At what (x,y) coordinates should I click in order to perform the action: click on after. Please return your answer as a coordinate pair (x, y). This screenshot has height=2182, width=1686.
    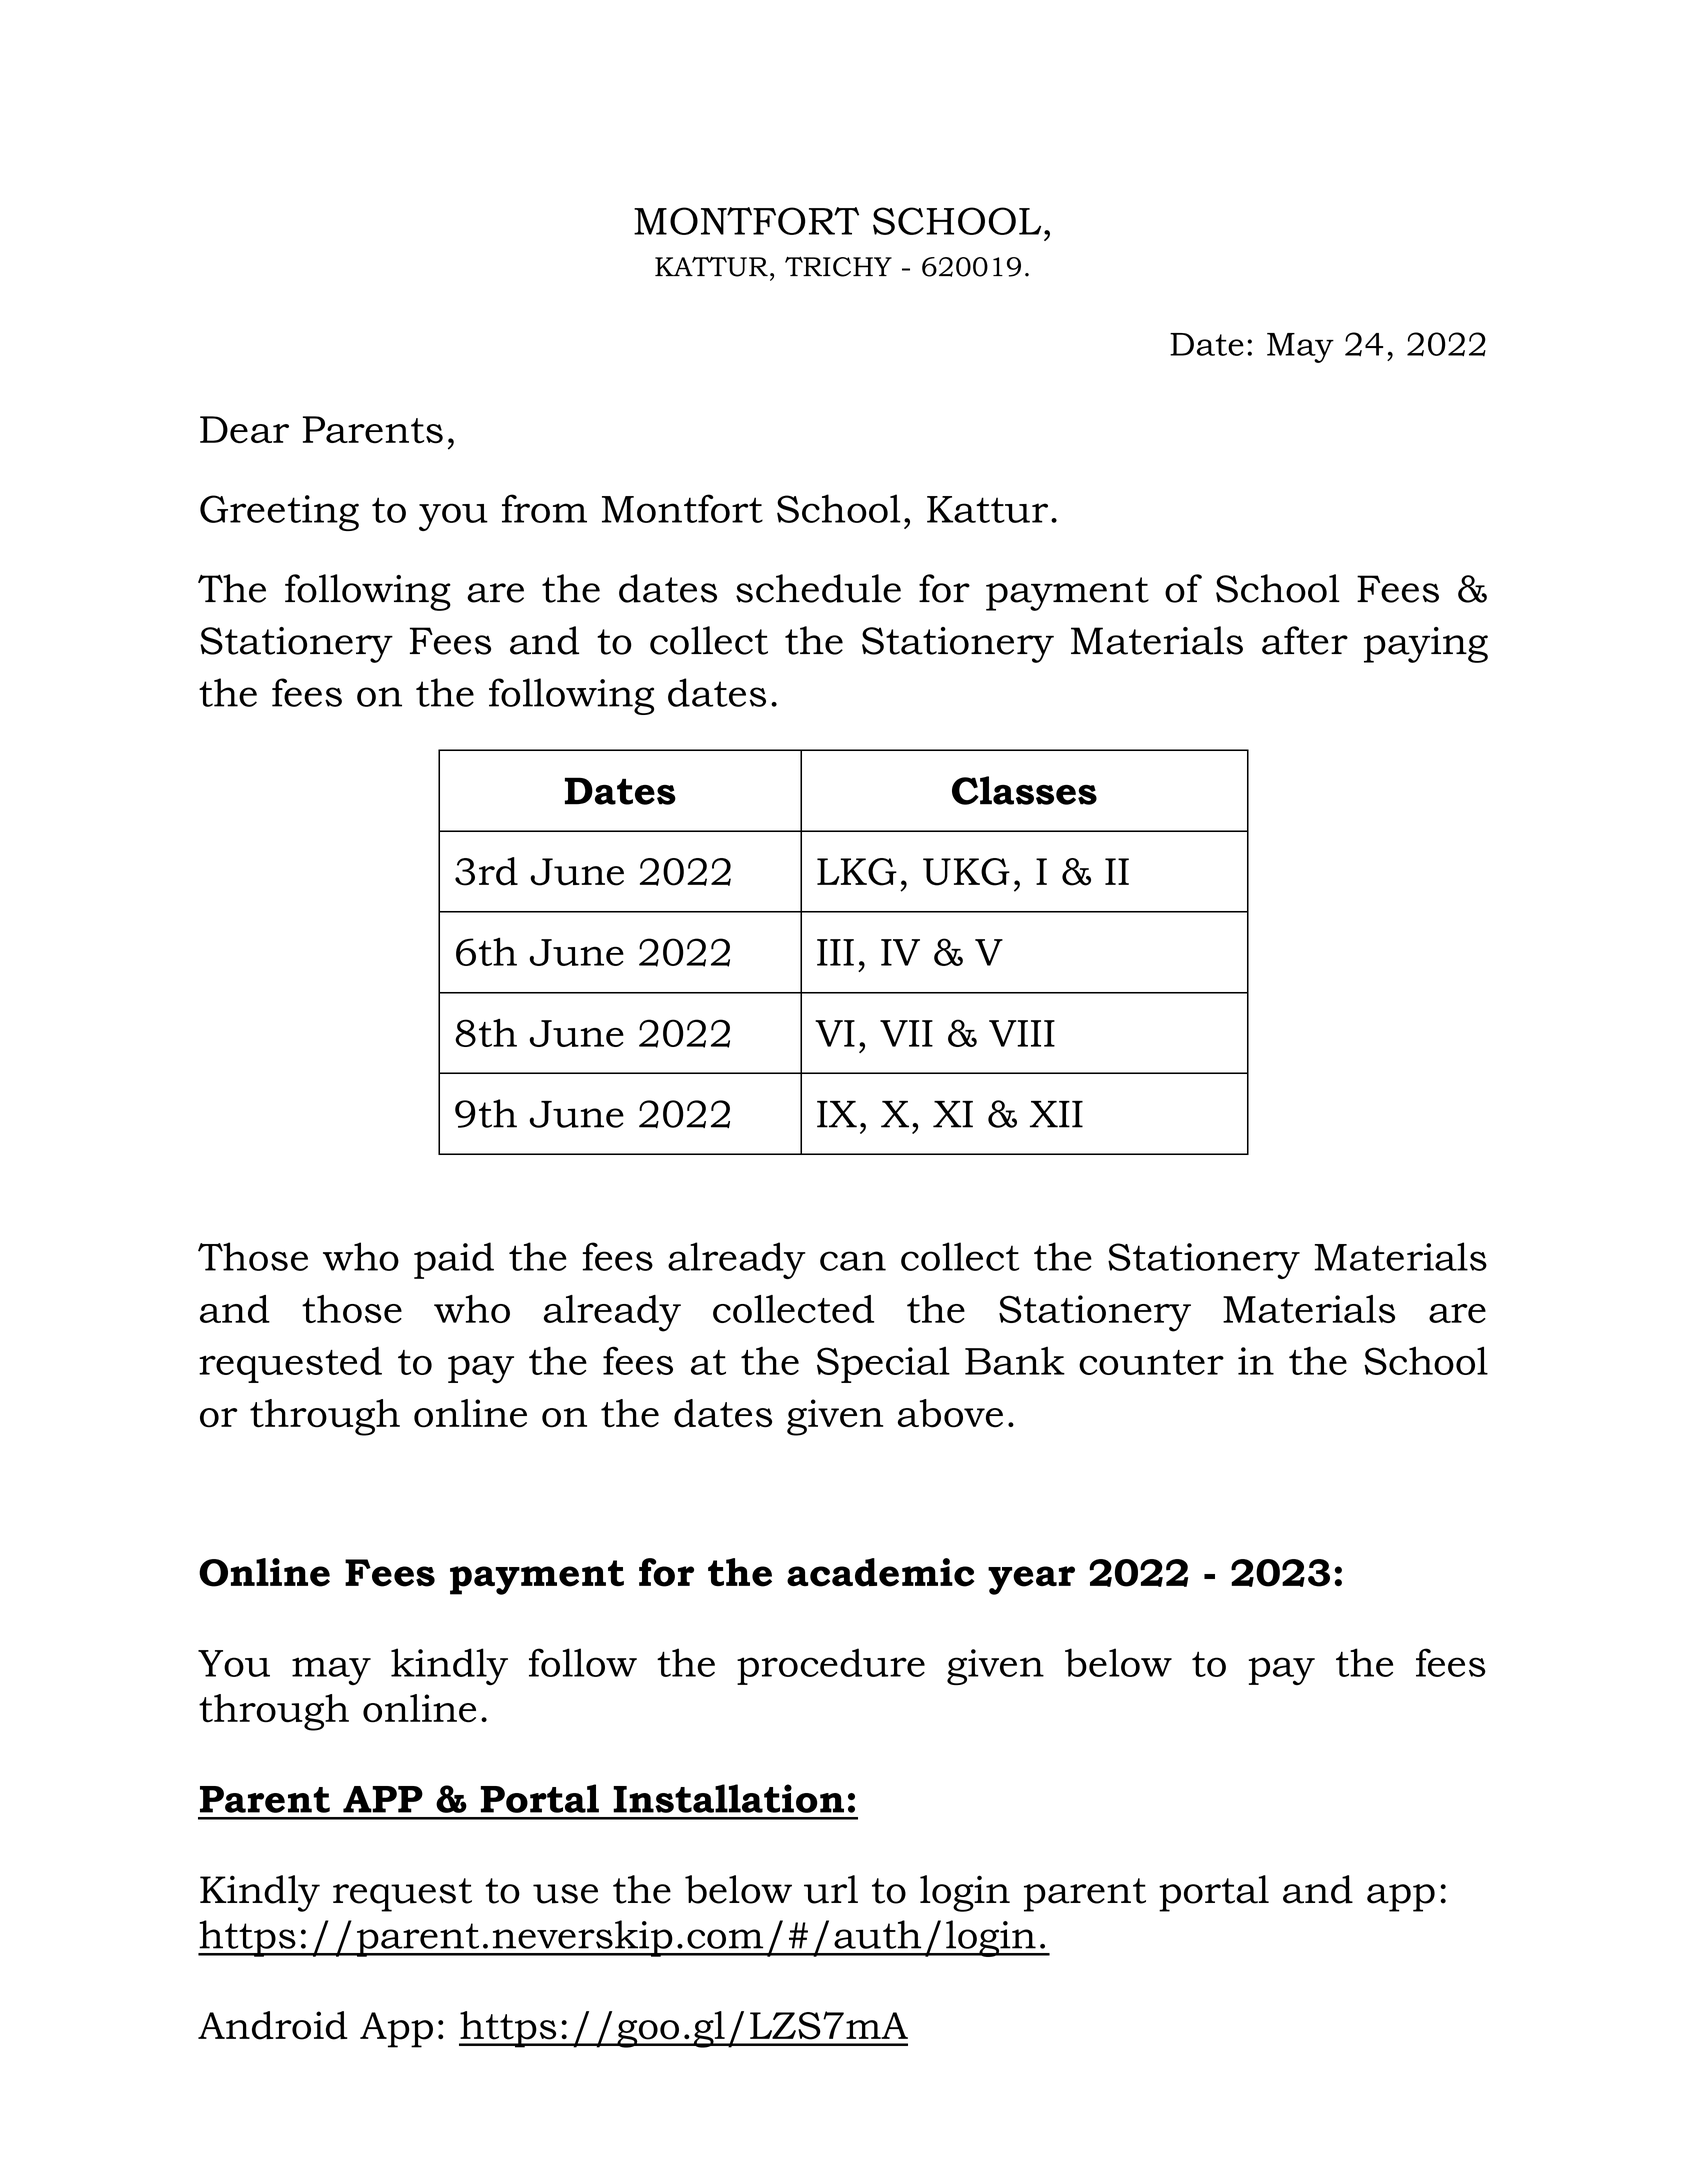
    Looking at the image, I should click on (1305, 640).
